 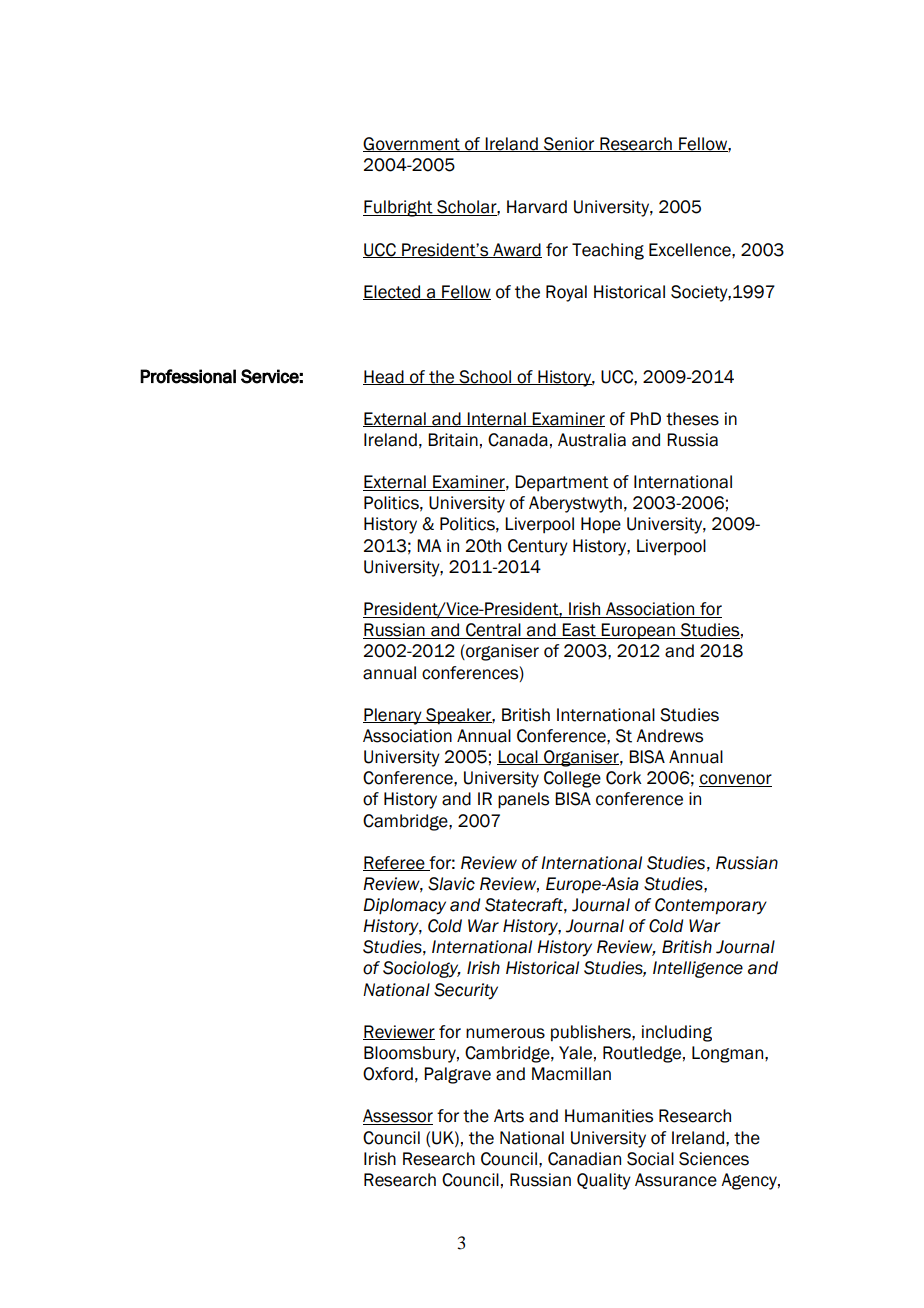 What do you see at coordinates (601, 525) in the image?
I see `Hope` at bounding box center [601, 525].
